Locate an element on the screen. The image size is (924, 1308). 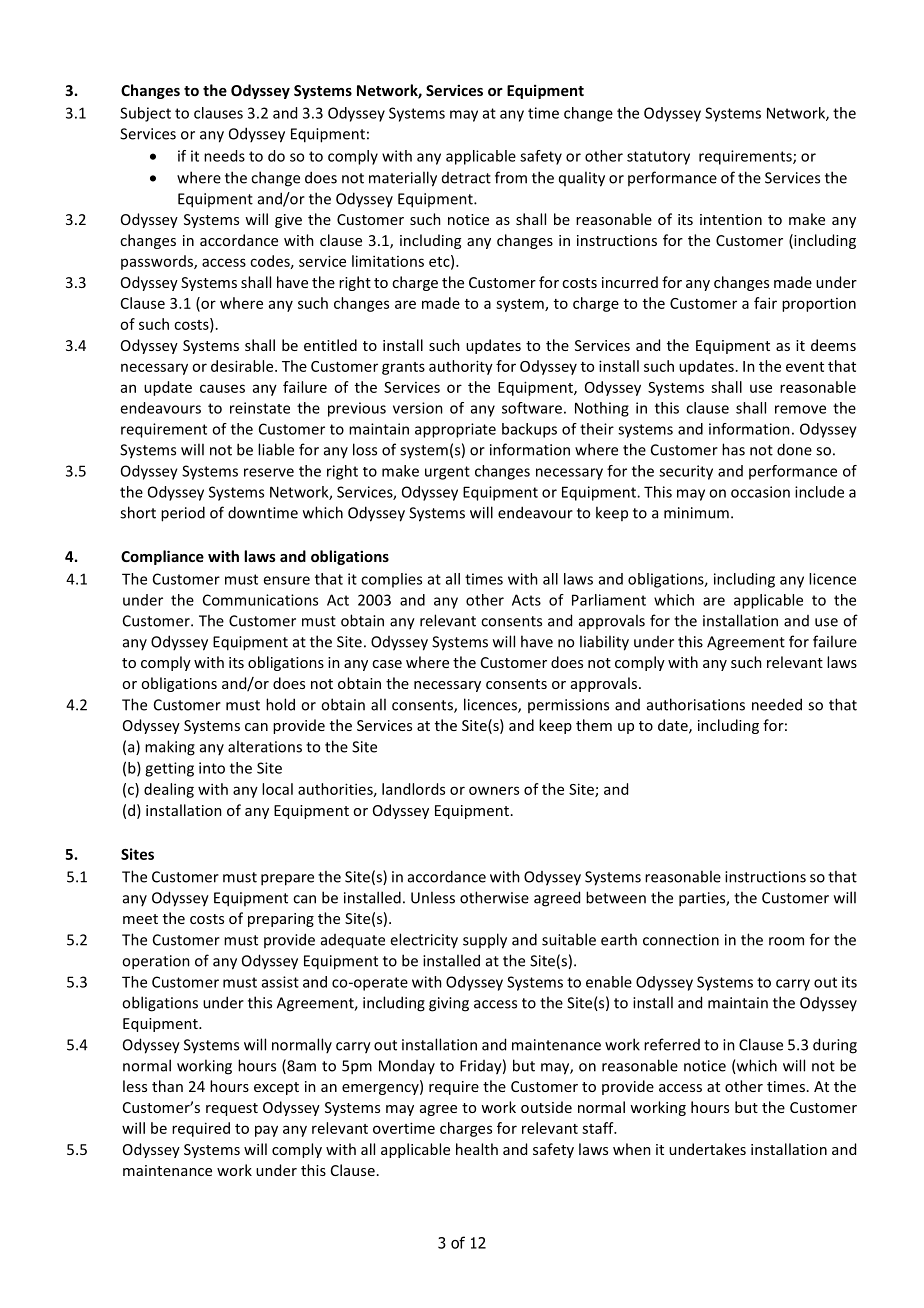
reserve is located at coordinates (269, 472).
